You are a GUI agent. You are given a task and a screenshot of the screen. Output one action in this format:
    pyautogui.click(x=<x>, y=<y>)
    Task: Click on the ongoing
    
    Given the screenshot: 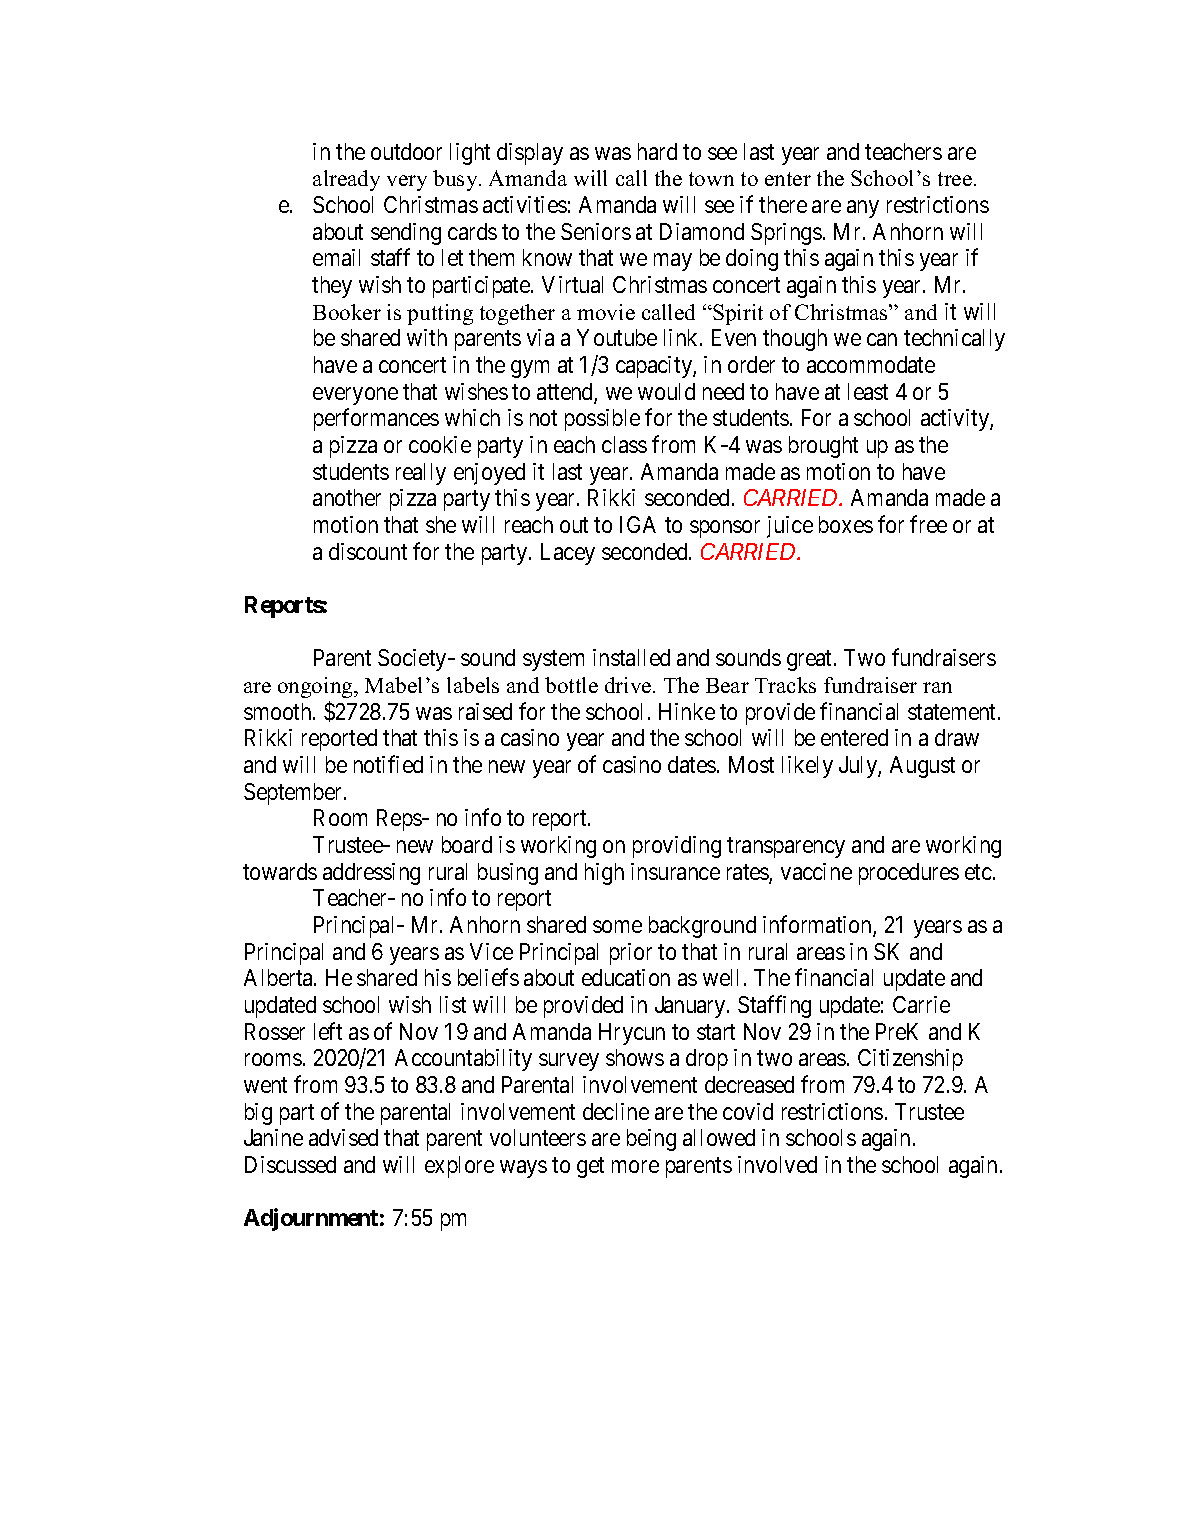 What is the action you would take?
    pyautogui.click(x=316, y=687)
